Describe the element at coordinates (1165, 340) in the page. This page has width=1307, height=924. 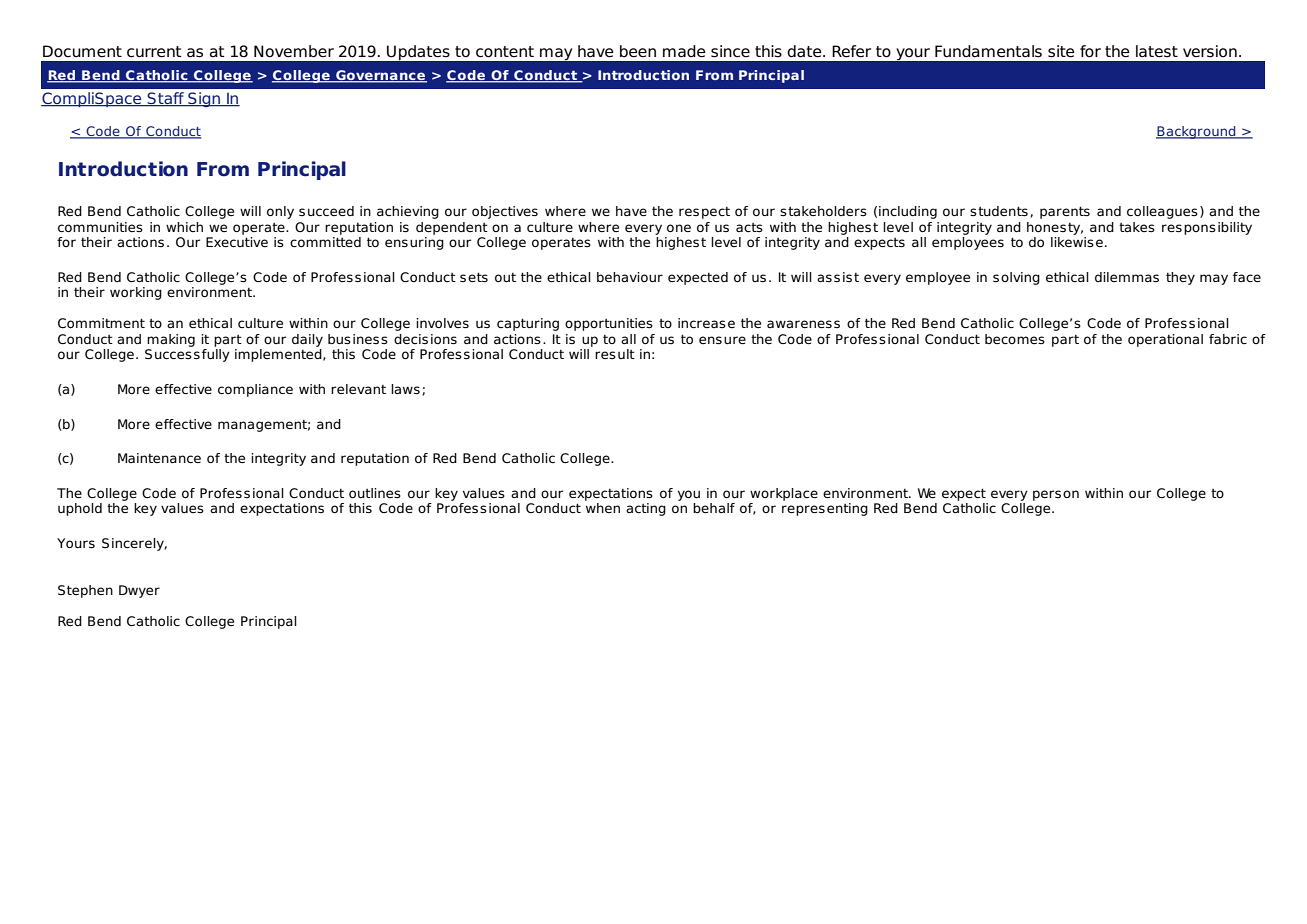
I see `operational` at that location.
